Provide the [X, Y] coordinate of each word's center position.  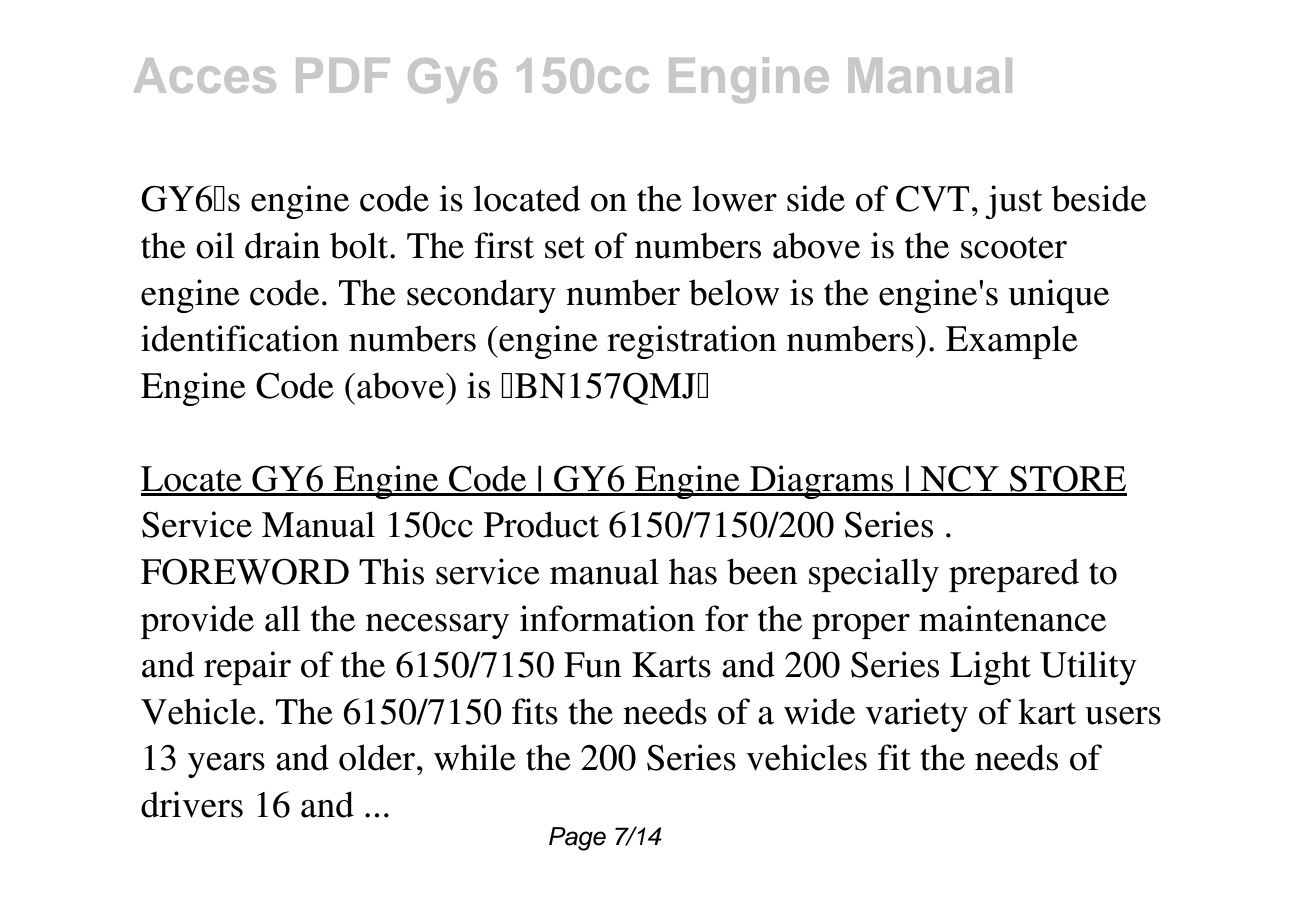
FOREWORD [245, 571]
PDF [343, 75]
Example [1012, 342]
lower [734, 198]
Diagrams [822, 482]
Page [577, 839]
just [1014, 202]
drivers [192, 804]
